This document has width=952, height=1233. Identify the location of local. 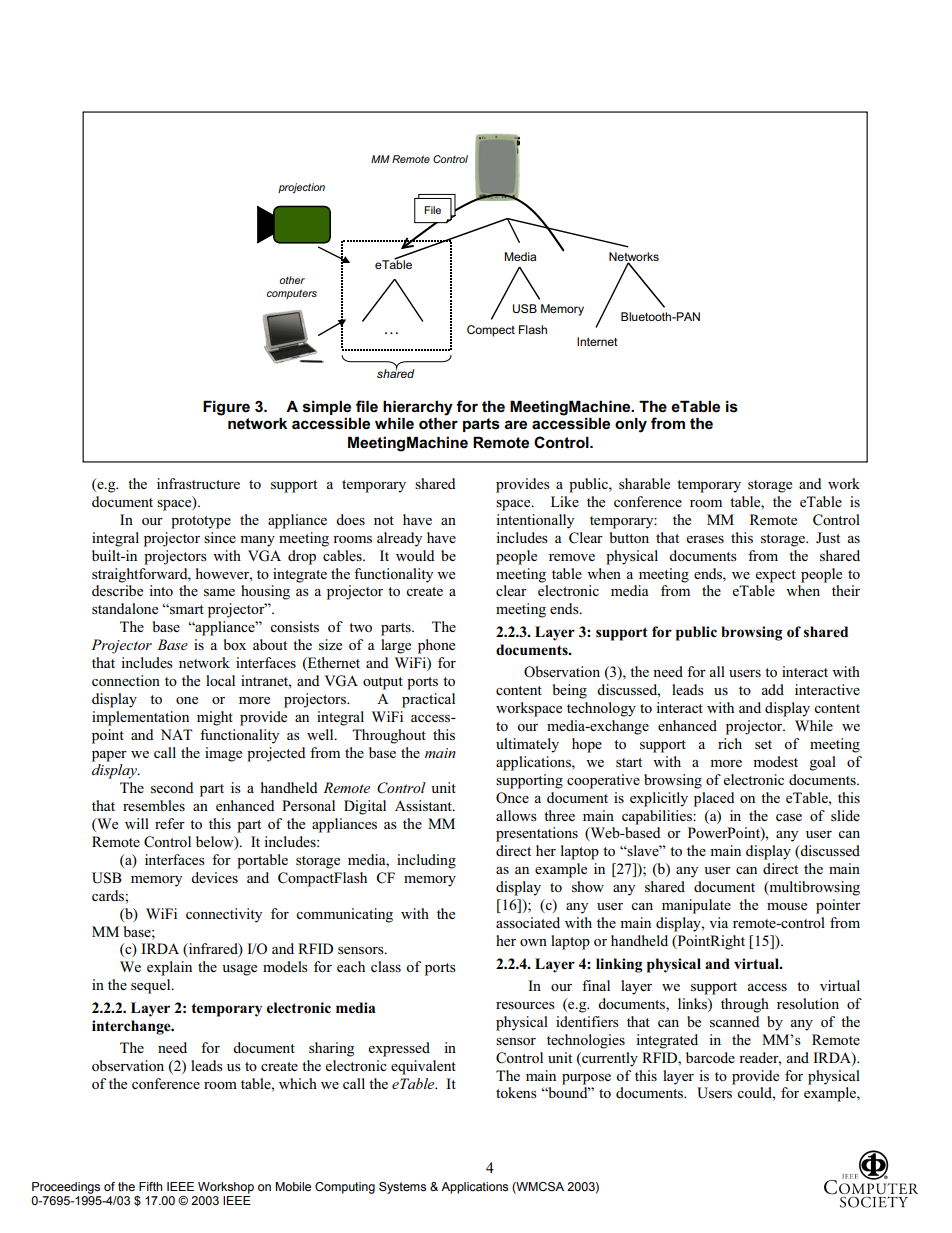
(220, 680).
